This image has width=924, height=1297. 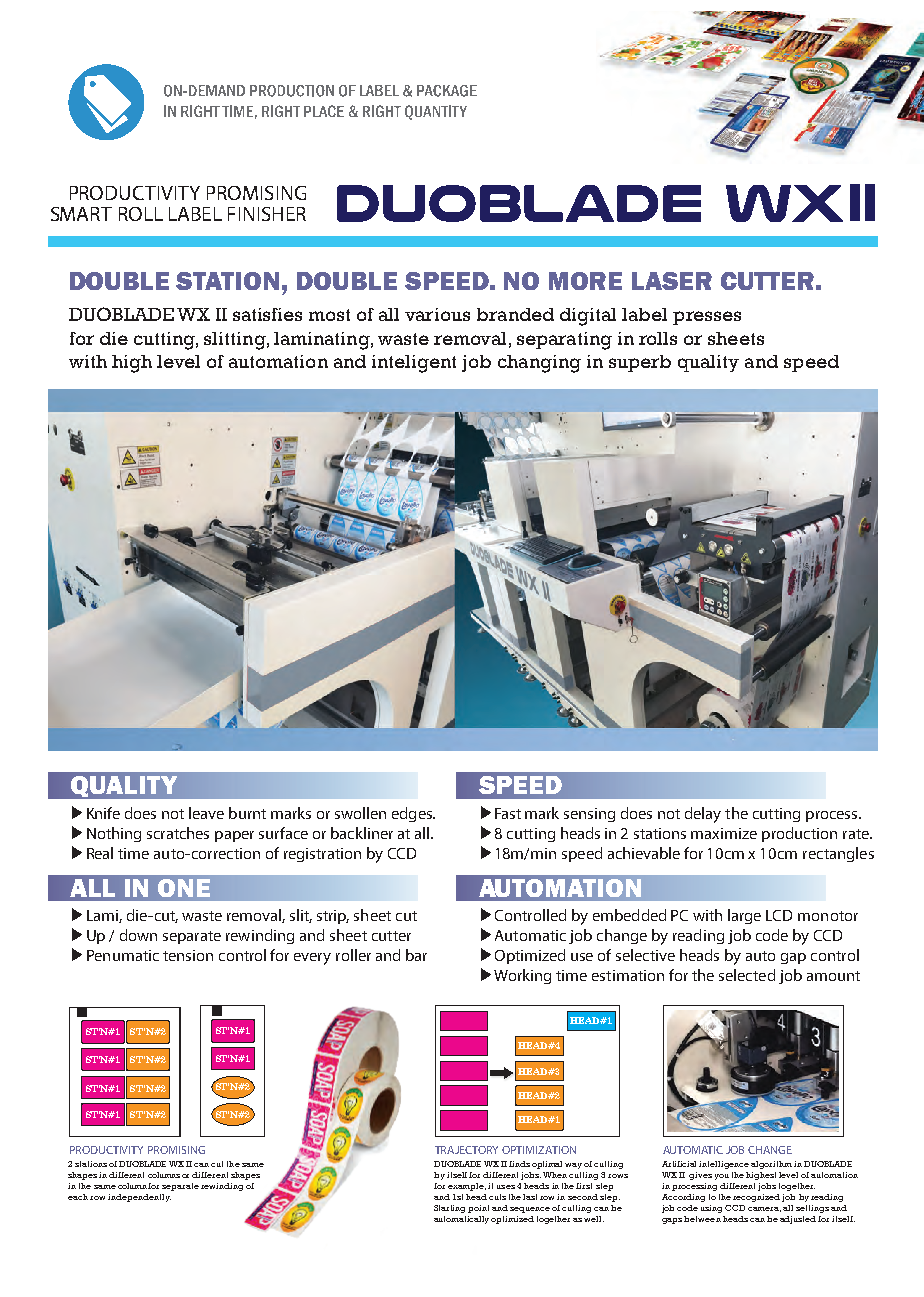 What do you see at coordinates (81, 214) in the image?
I see `SMART` at bounding box center [81, 214].
